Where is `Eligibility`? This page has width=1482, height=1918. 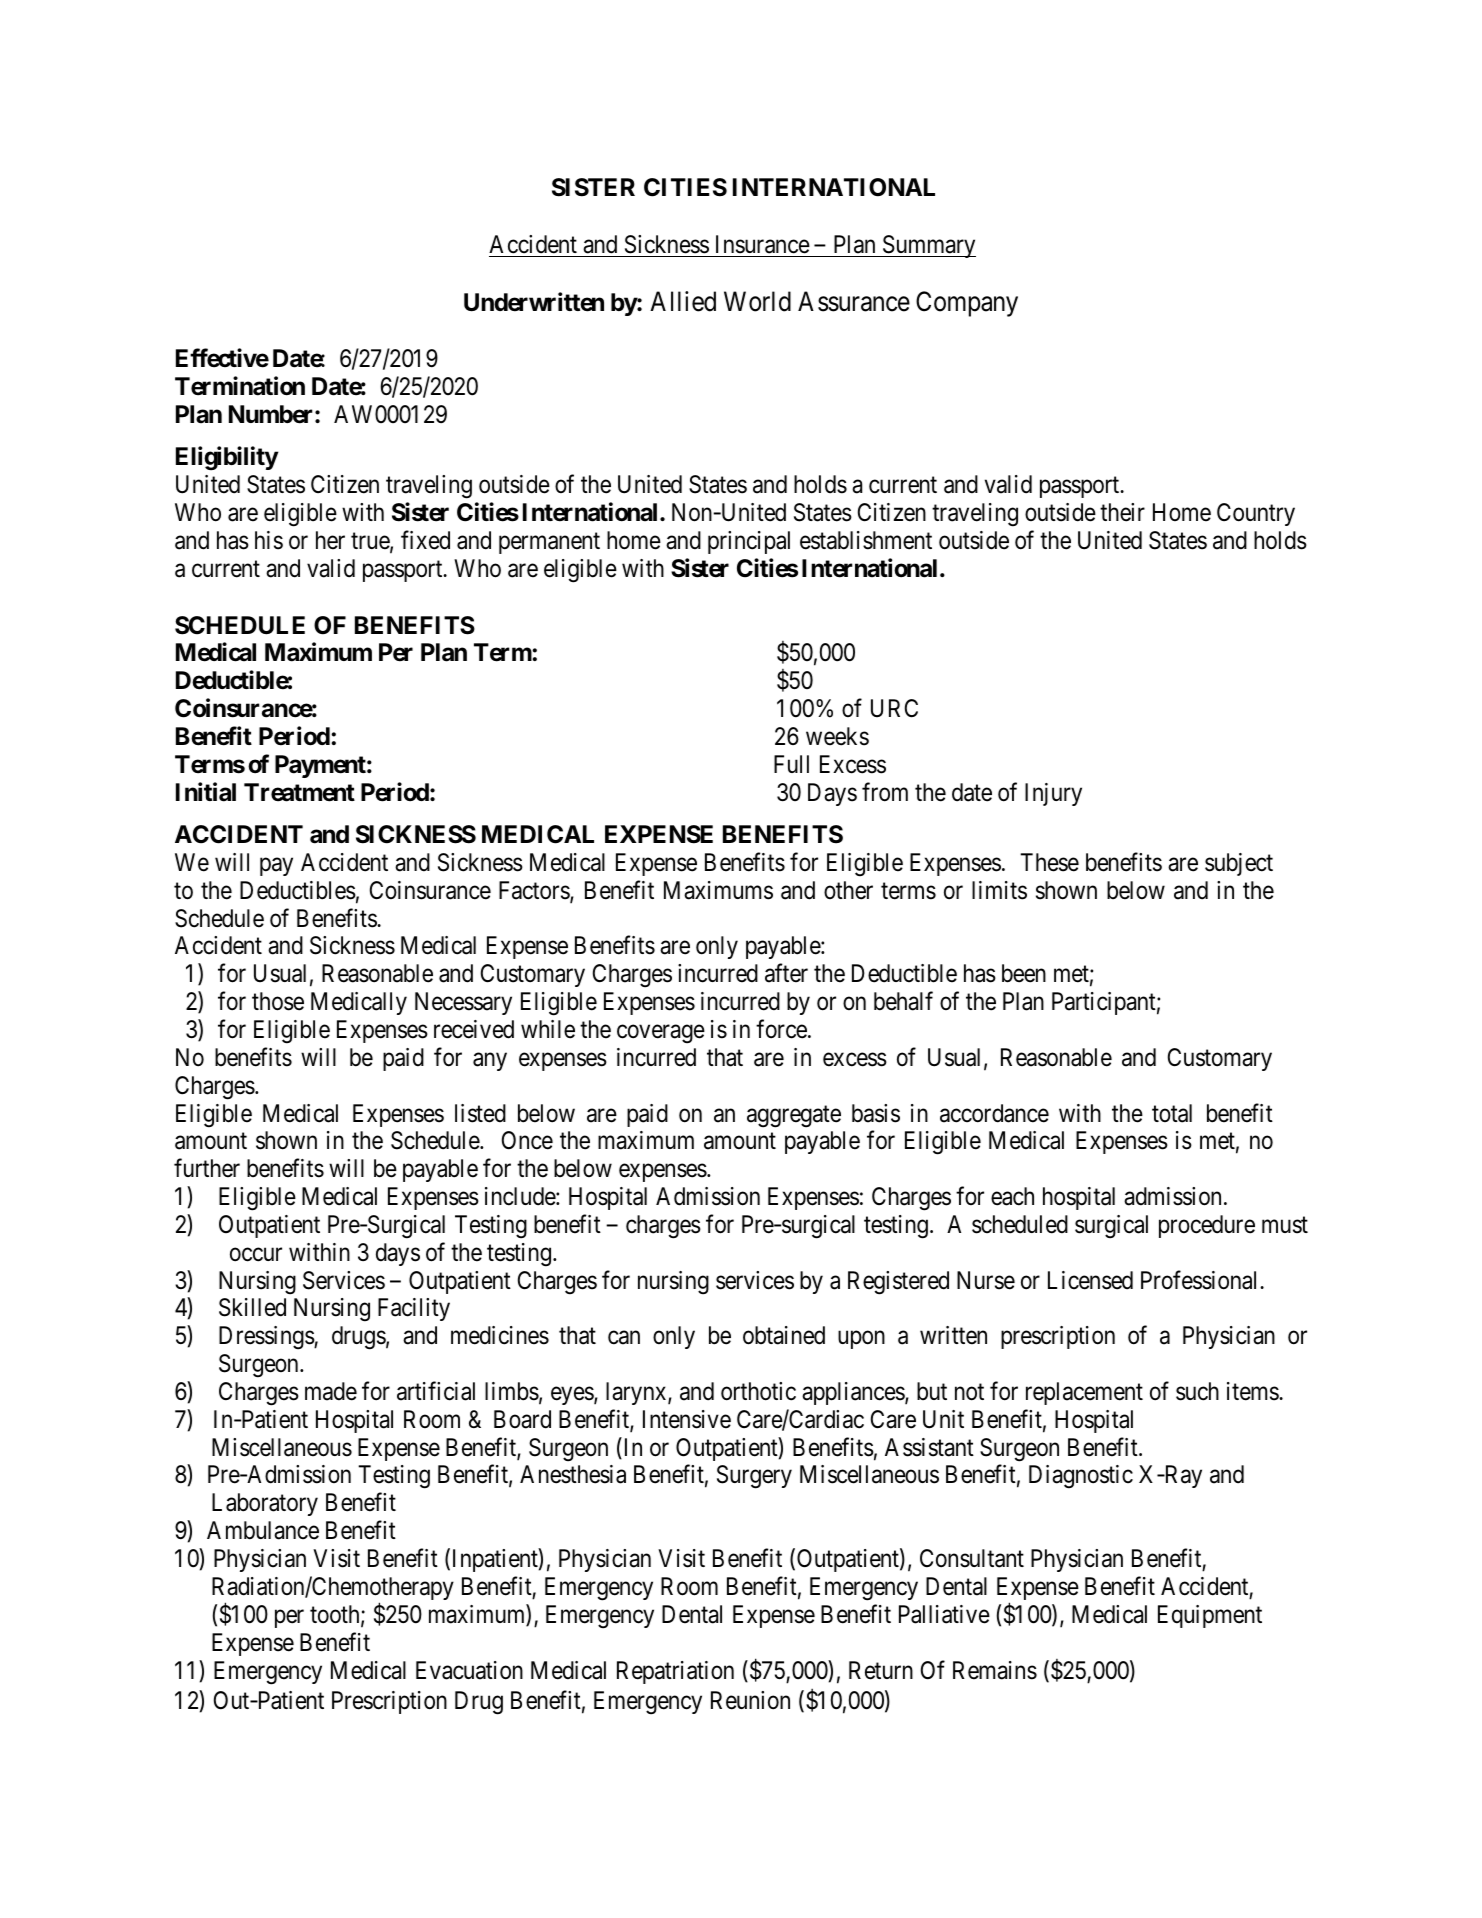 Eligibility is located at coordinates (227, 459).
